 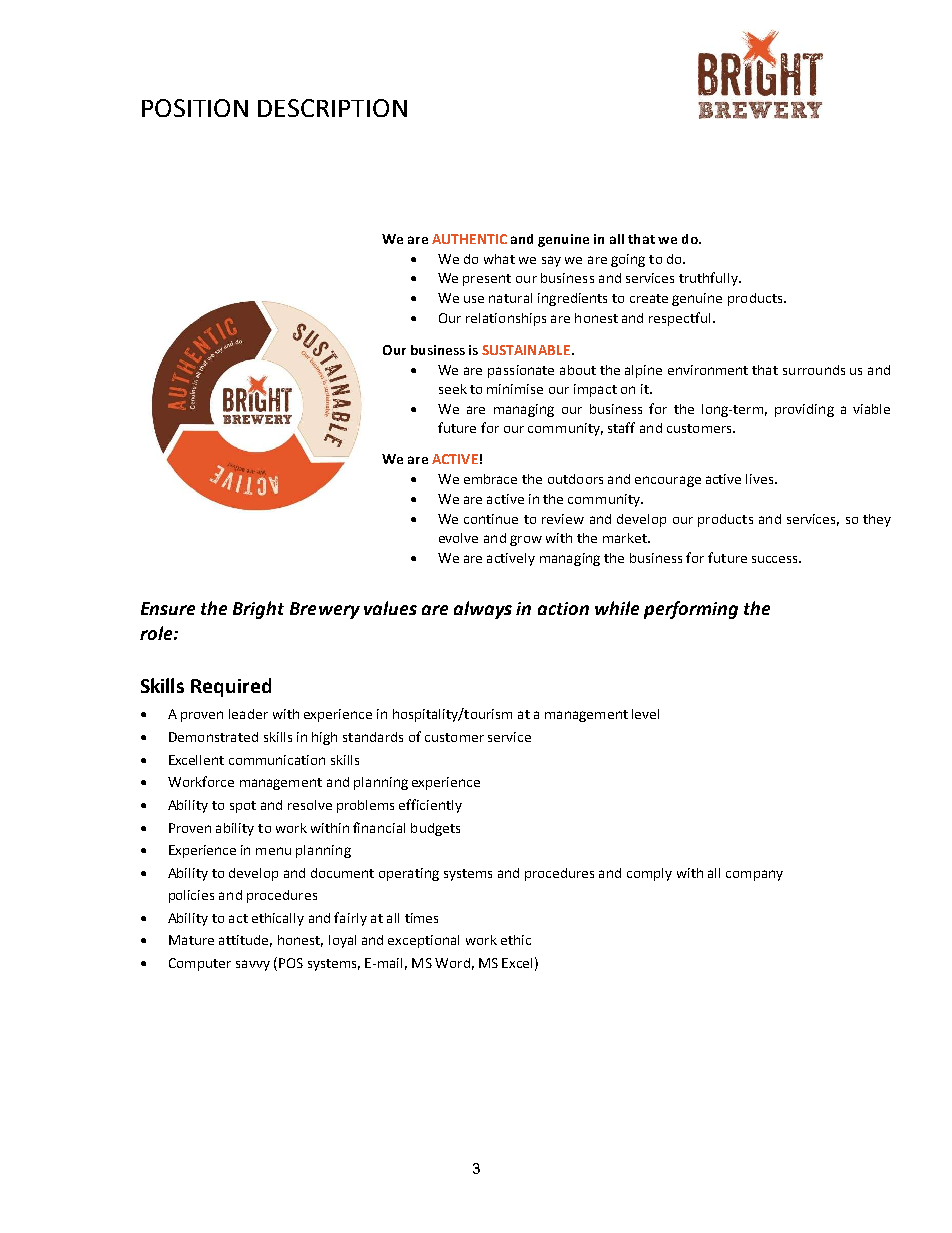 I want to click on performing, so click(x=691, y=610).
